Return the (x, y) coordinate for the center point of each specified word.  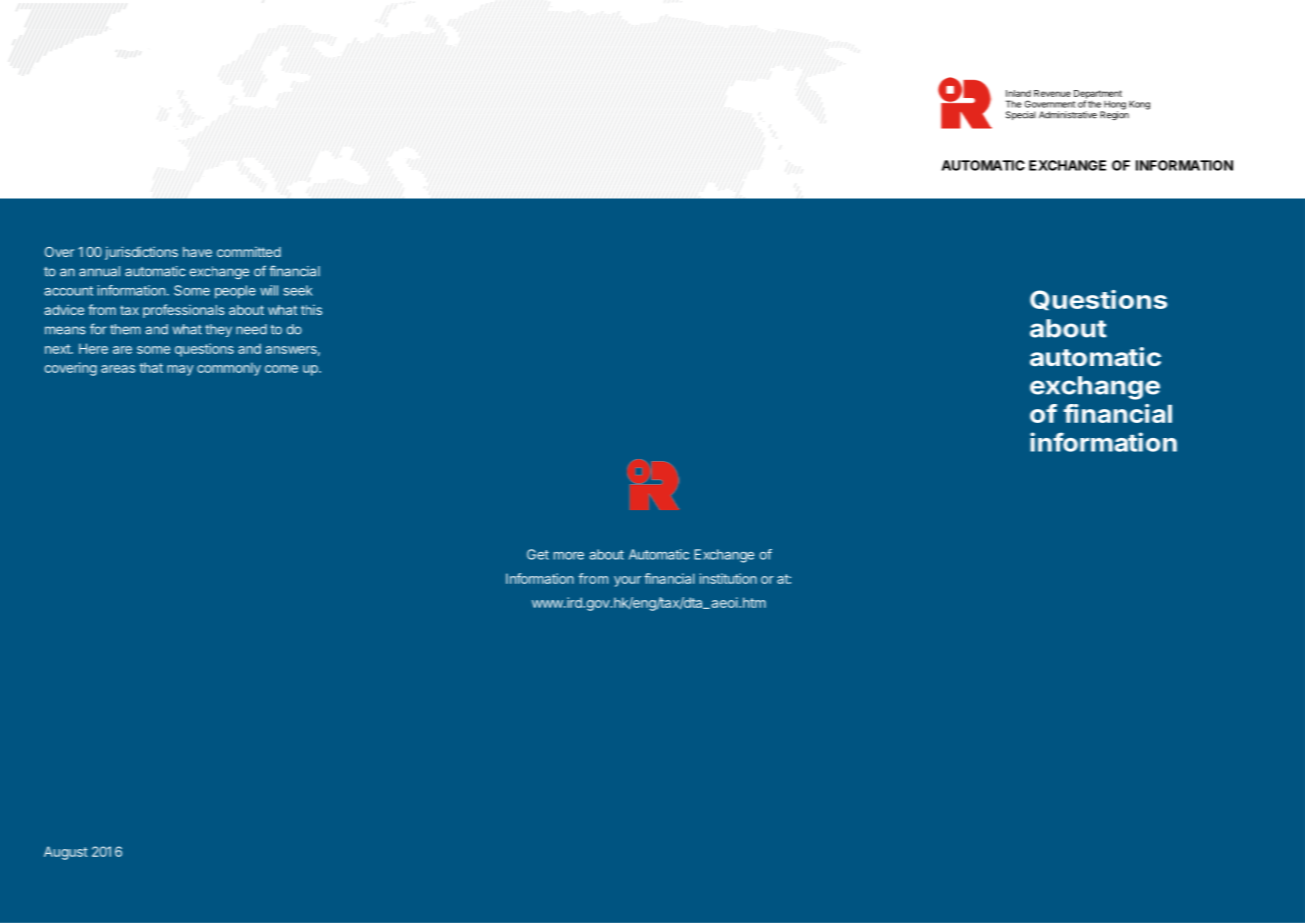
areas (118, 369)
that (151, 367)
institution (728, 578)
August (66, 853)
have (197, 252)
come (281, 369)
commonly (229, 369)
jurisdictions (141, 253)
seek (298, 290)
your (627, 581)
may (180, 370)
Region (1114, 114)
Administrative (1068, 115)
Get (538, 554)
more (569, 556)
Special (1021, 115)
